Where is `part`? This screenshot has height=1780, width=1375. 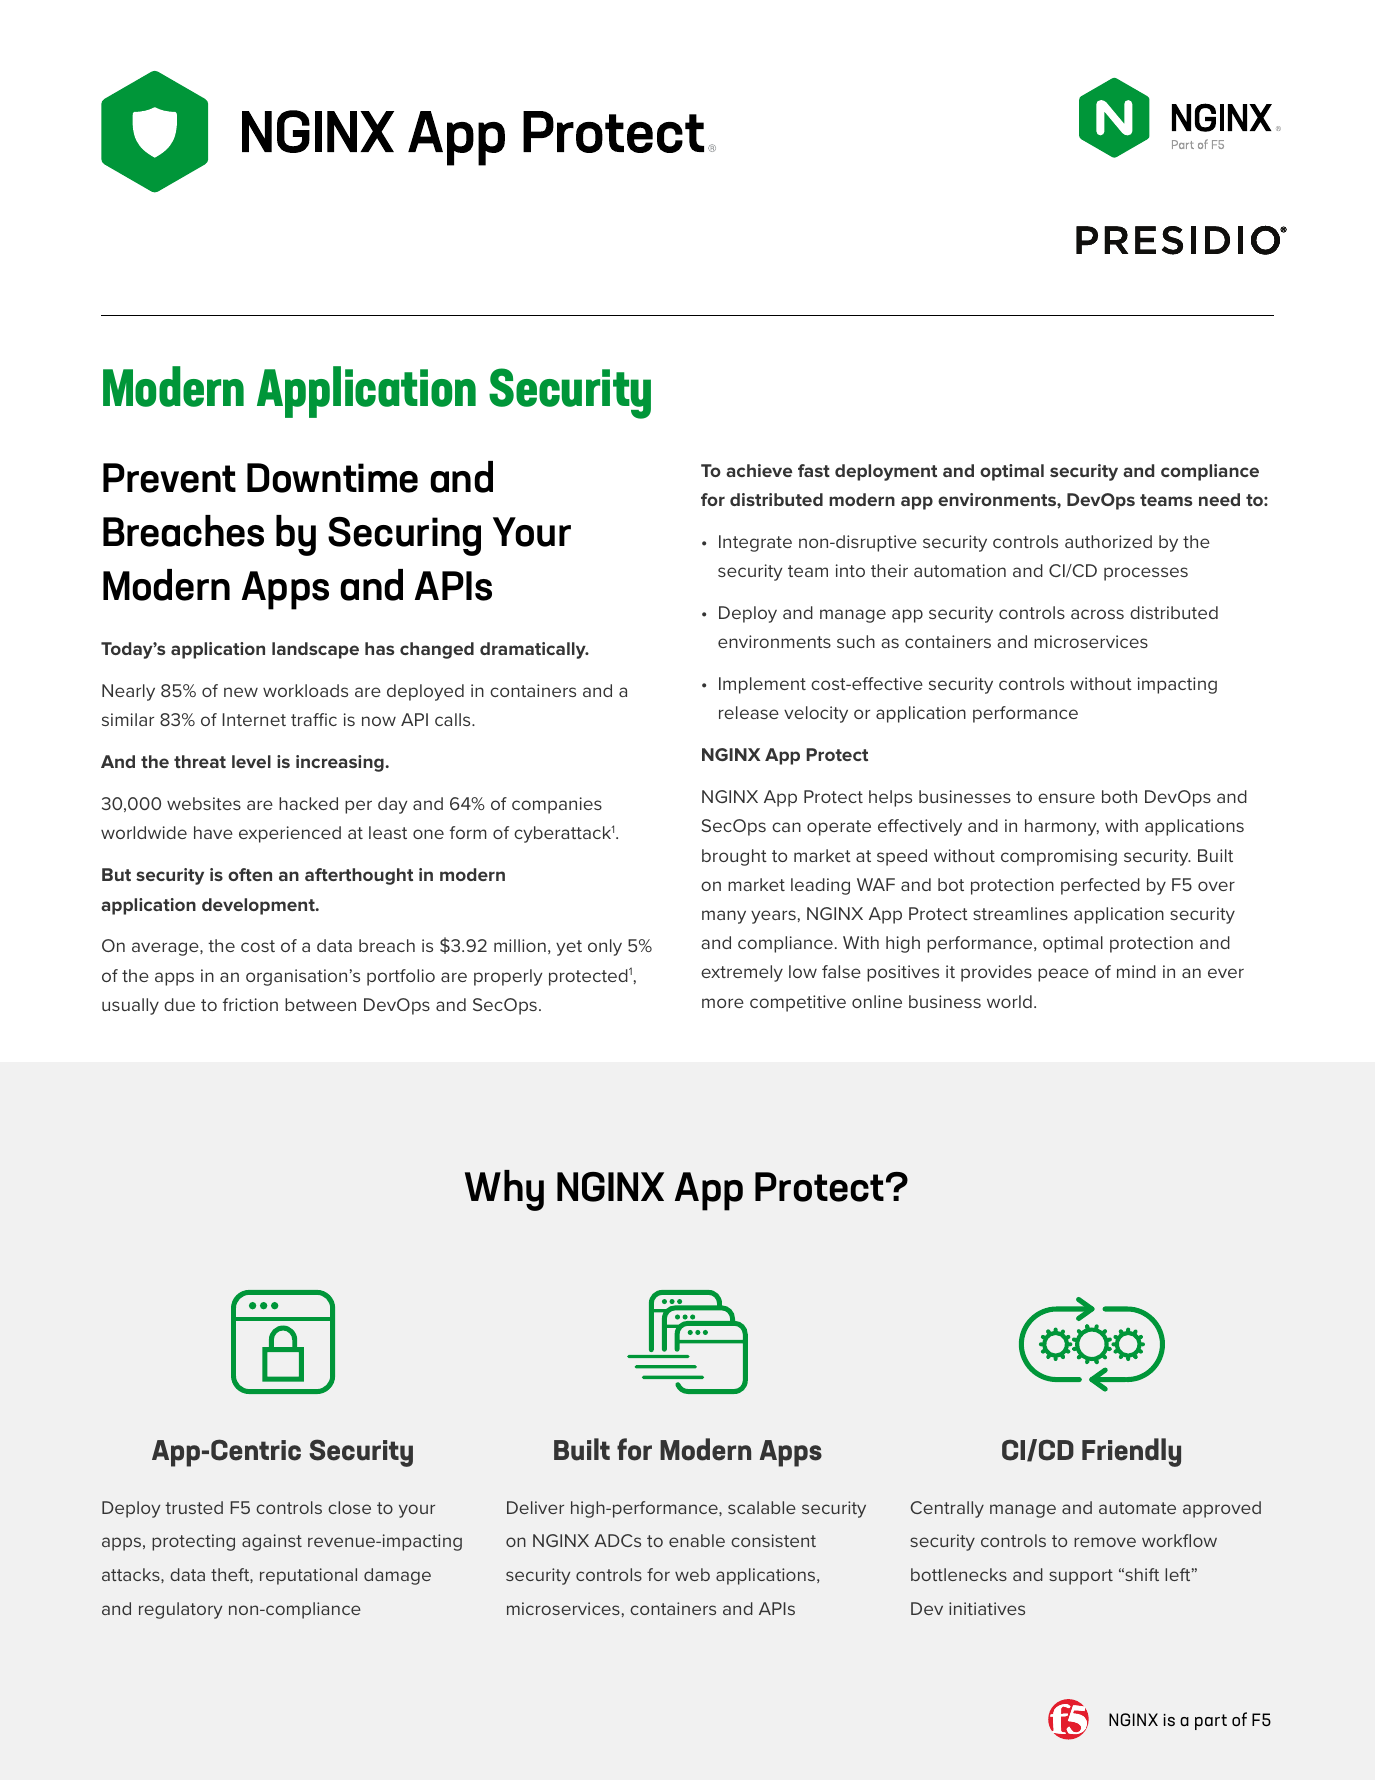
part is located at coordinates (1211, 1722).
